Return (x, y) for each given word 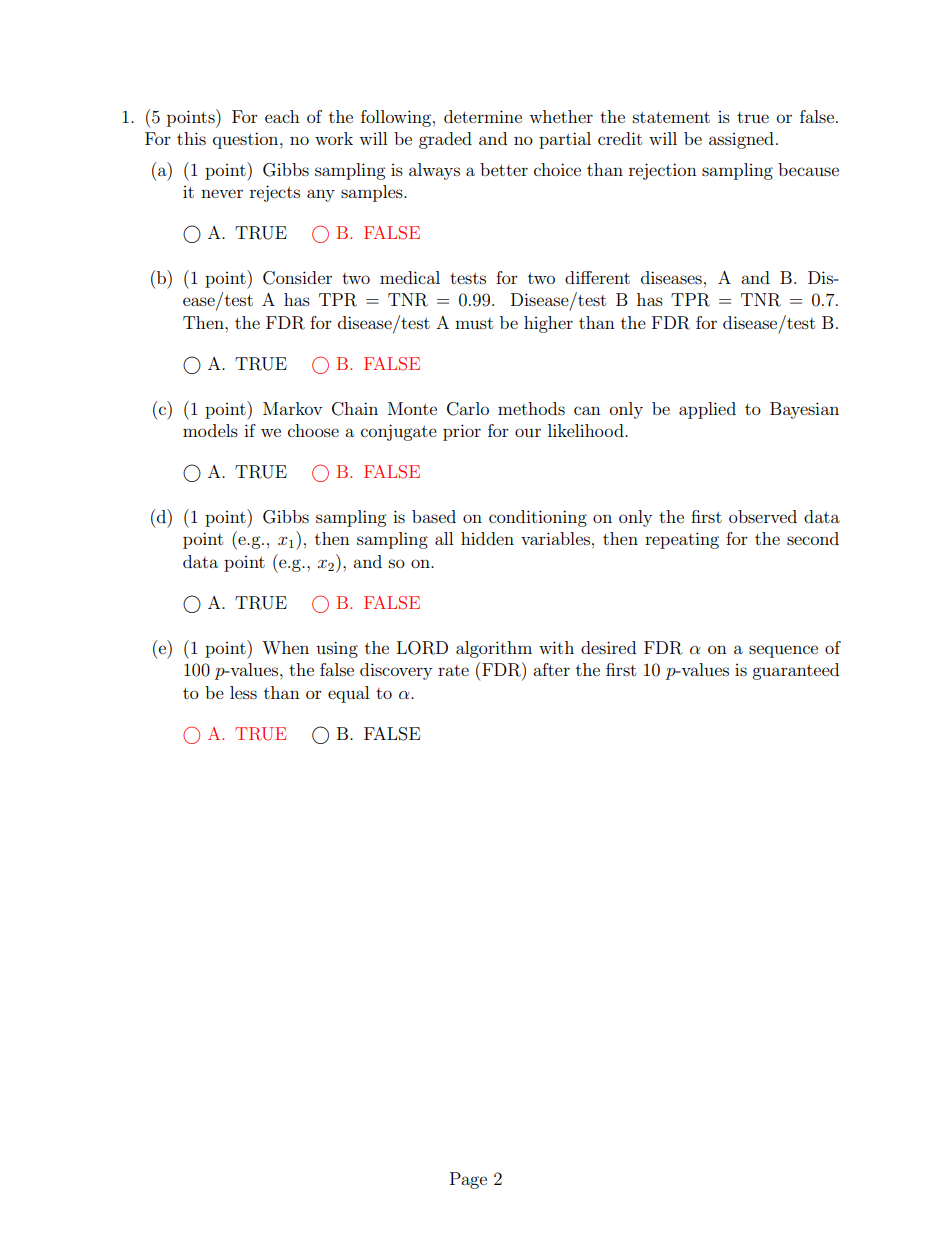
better (504, 169)
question (247, 140)
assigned (741, 140)
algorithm (494, 649)
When (285, 647)
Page (468, 1180)
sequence (783, 651)
